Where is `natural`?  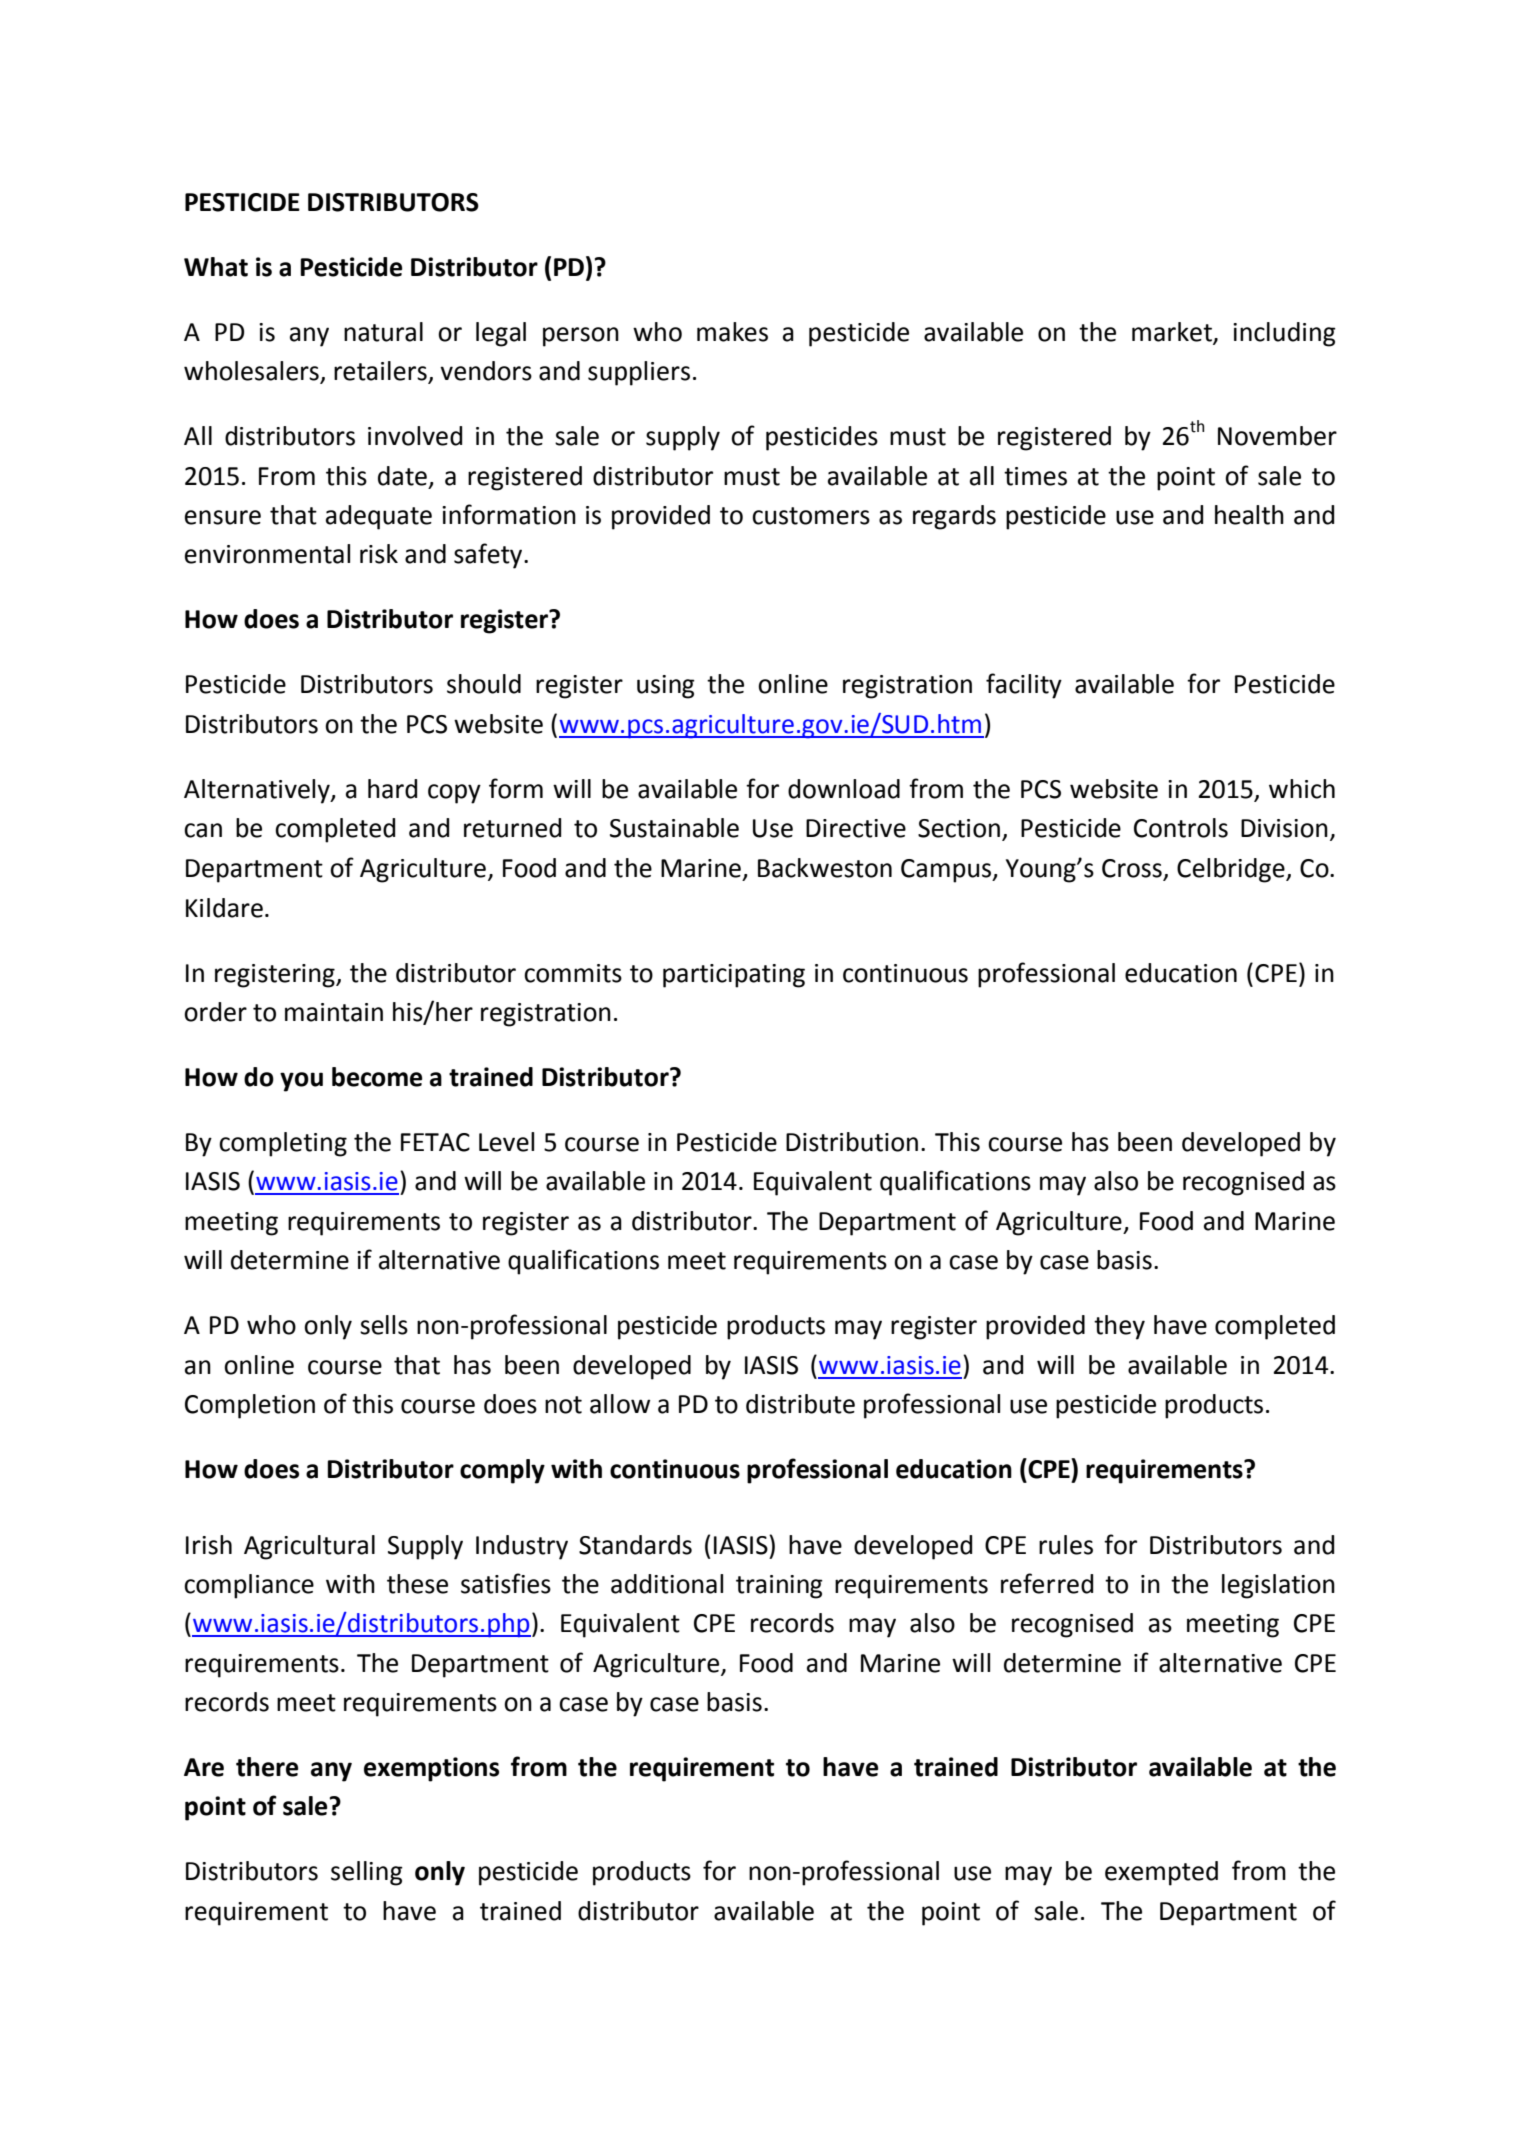
natural is located at coordinates (383, 332).
